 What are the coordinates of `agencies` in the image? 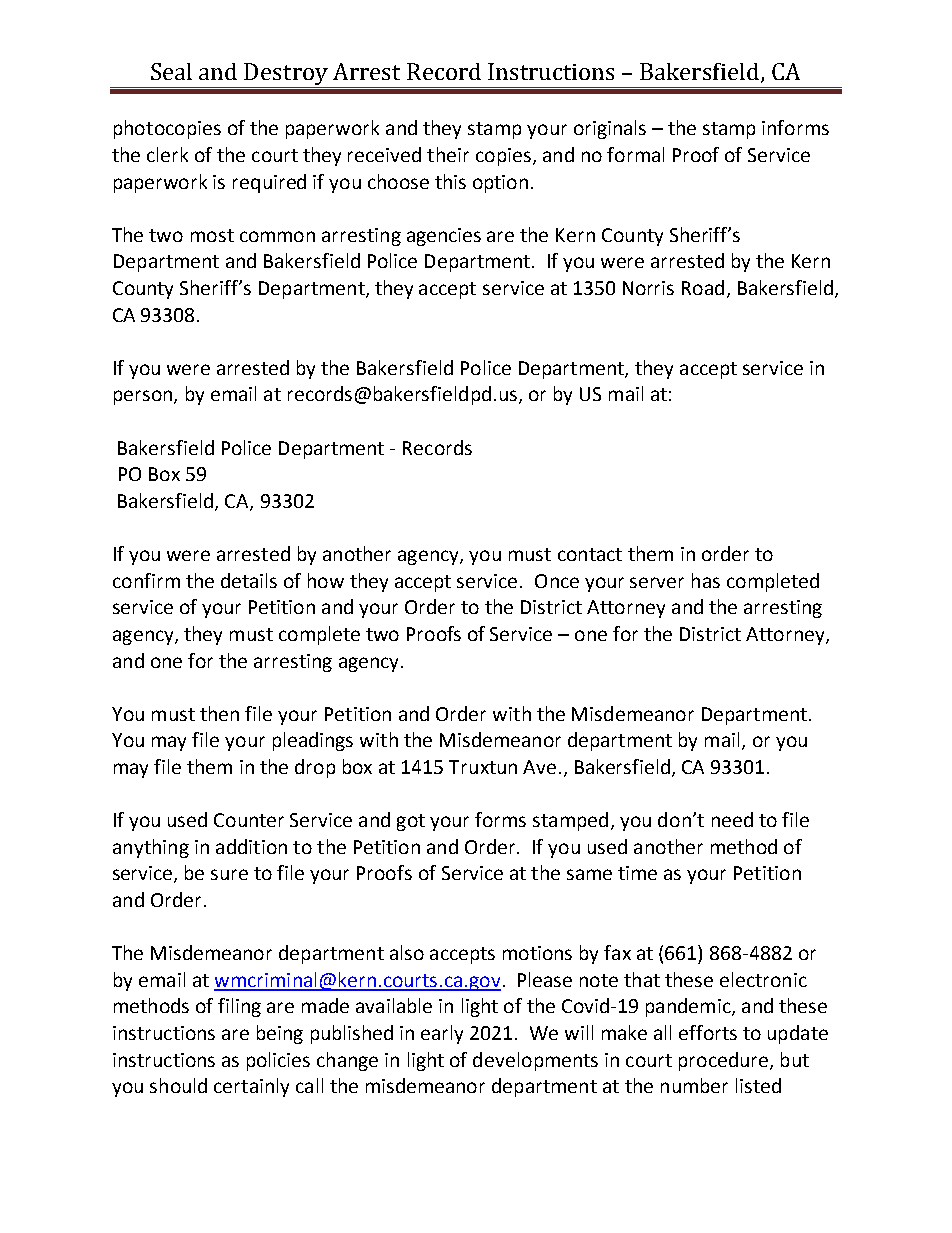 It's located at (444, 237).
